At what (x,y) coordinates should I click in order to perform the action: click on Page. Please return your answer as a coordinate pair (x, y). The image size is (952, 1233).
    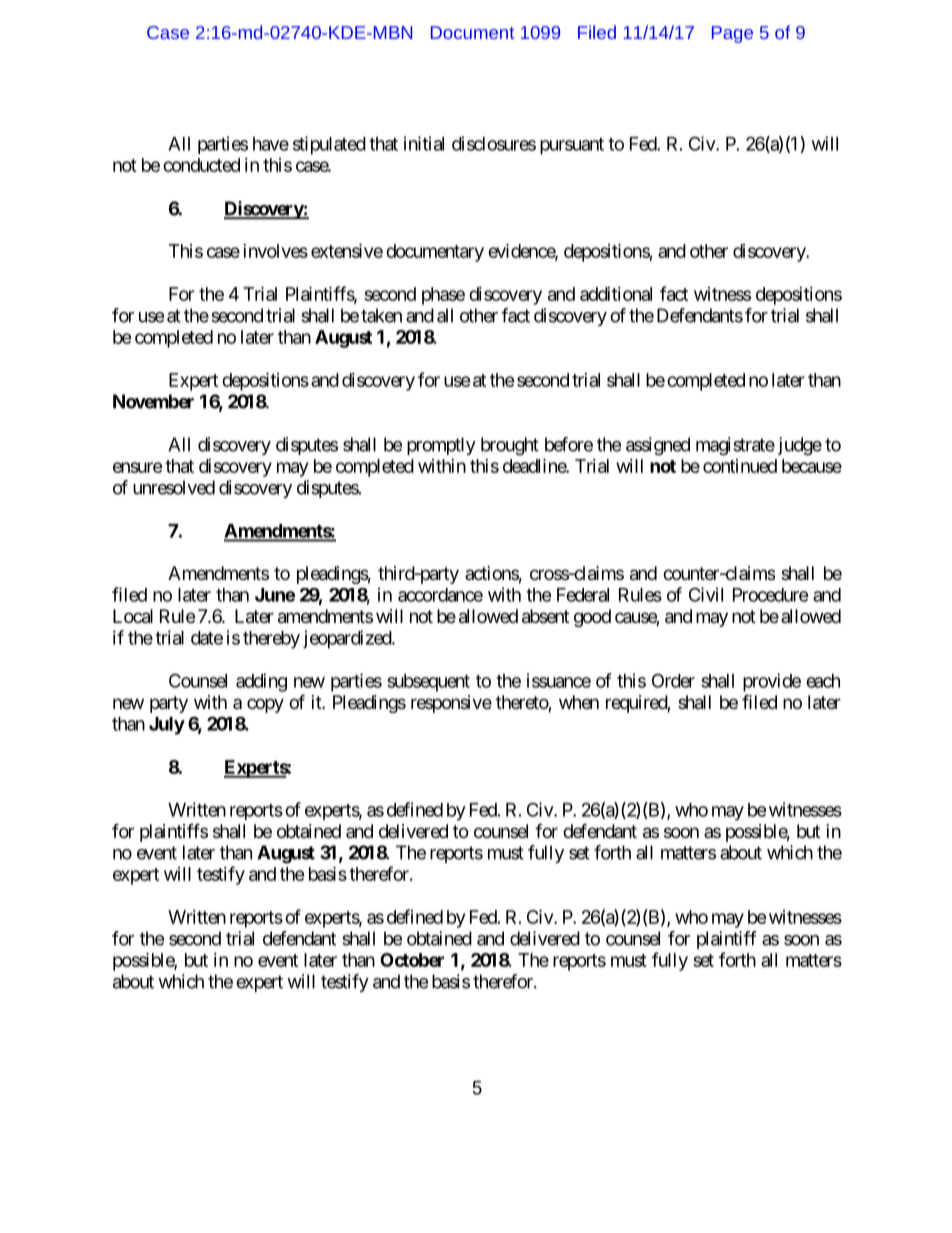
    Looking at the image, I should click on (732, 34).
